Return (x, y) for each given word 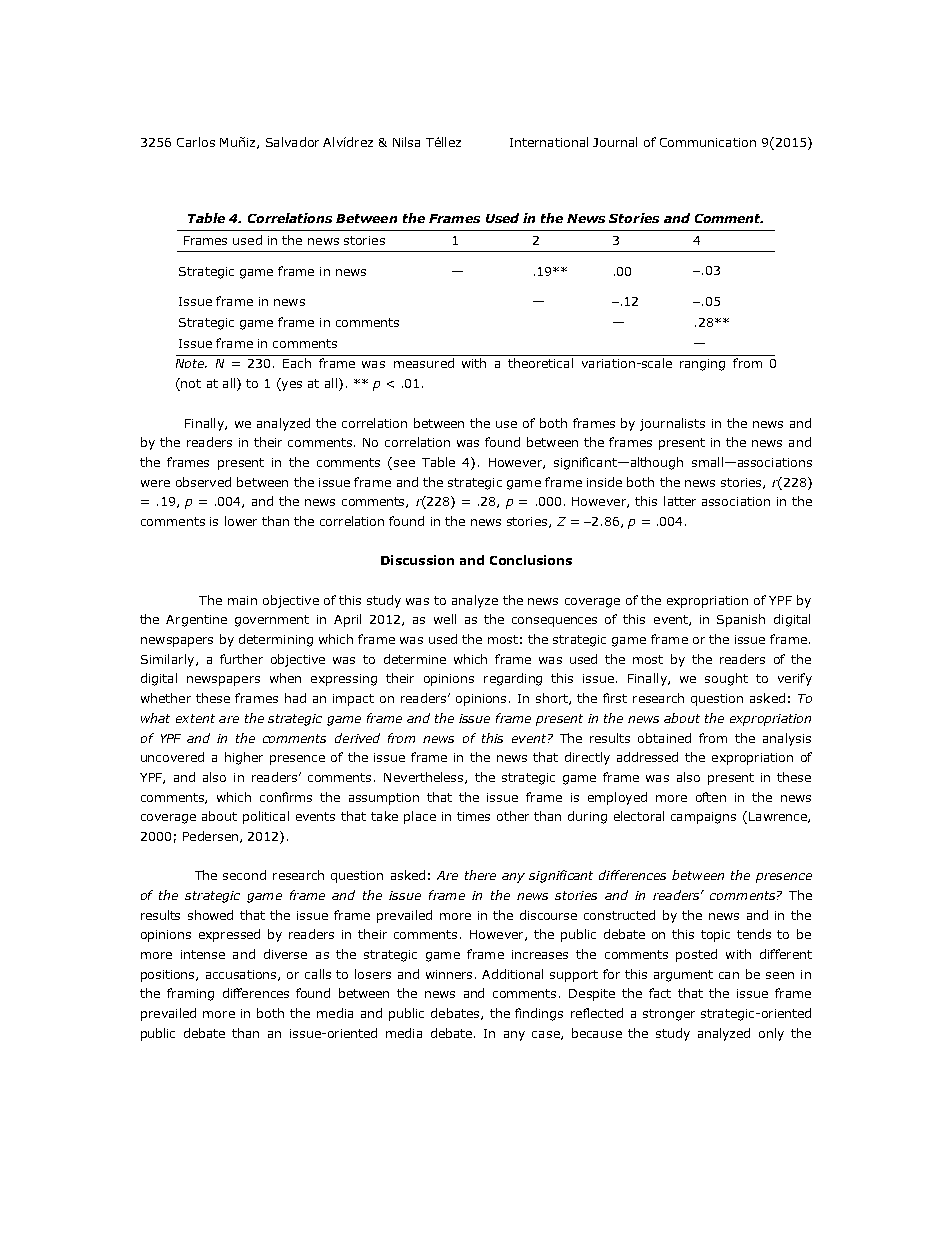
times (473, 816)
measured (424, 363)
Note (191, 363)
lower (241, 521)
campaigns (703, 818)
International (549, 142)
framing (190, 994)
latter (680, 501)
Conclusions (531, 560)
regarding (513, 679)
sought (726, 679)
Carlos (196, 142)
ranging (702, 365)
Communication (708, 142)
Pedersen (210, 836)
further (241, 659)
